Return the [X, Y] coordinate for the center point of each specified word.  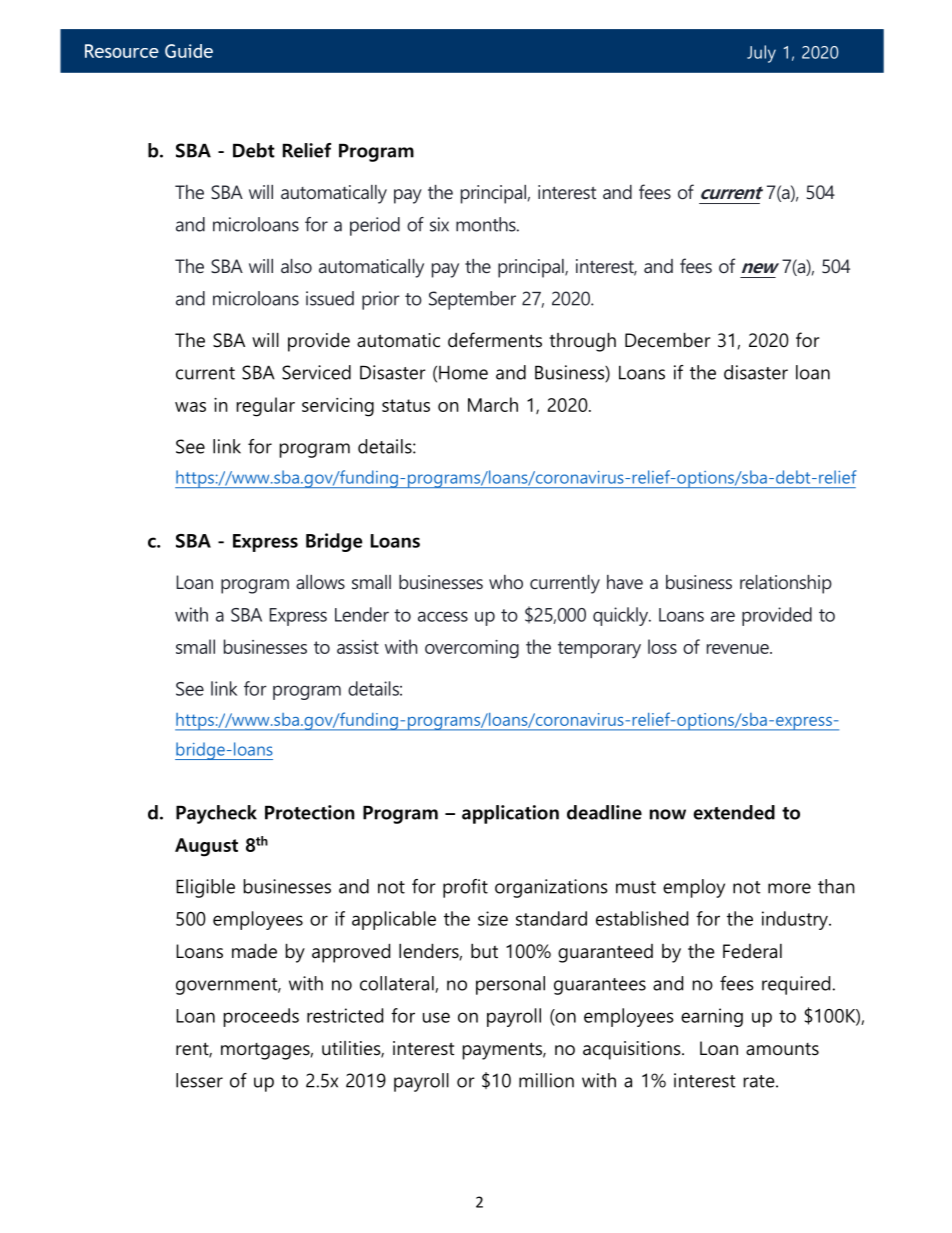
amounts [782, 1049]
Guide [189, 51]
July [761, 54]
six [439, 224]
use [436, 1017]
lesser [199, 1080]
